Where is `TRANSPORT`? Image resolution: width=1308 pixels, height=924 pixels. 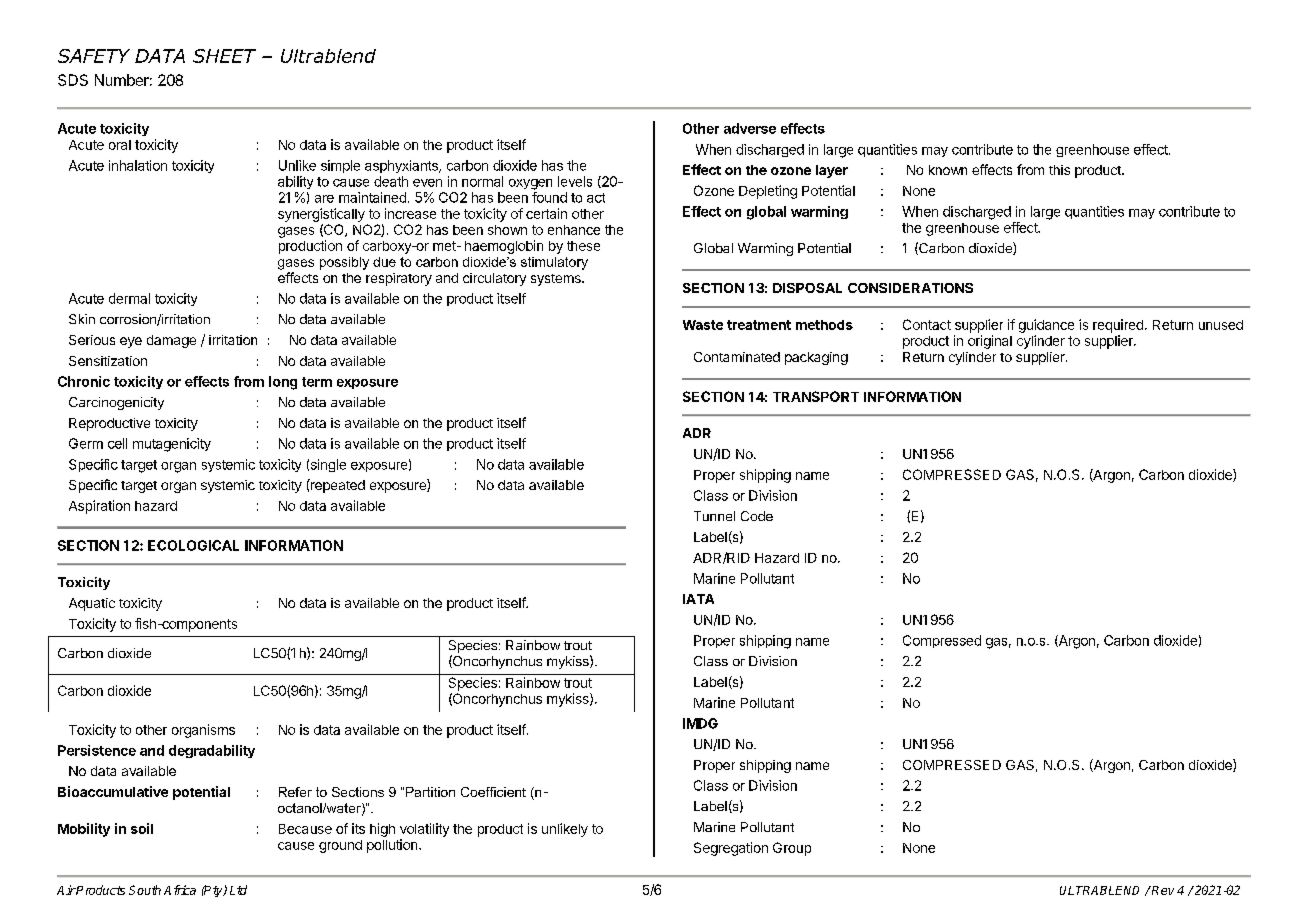 TRANSPORT is located at coordinates (816, 396).
